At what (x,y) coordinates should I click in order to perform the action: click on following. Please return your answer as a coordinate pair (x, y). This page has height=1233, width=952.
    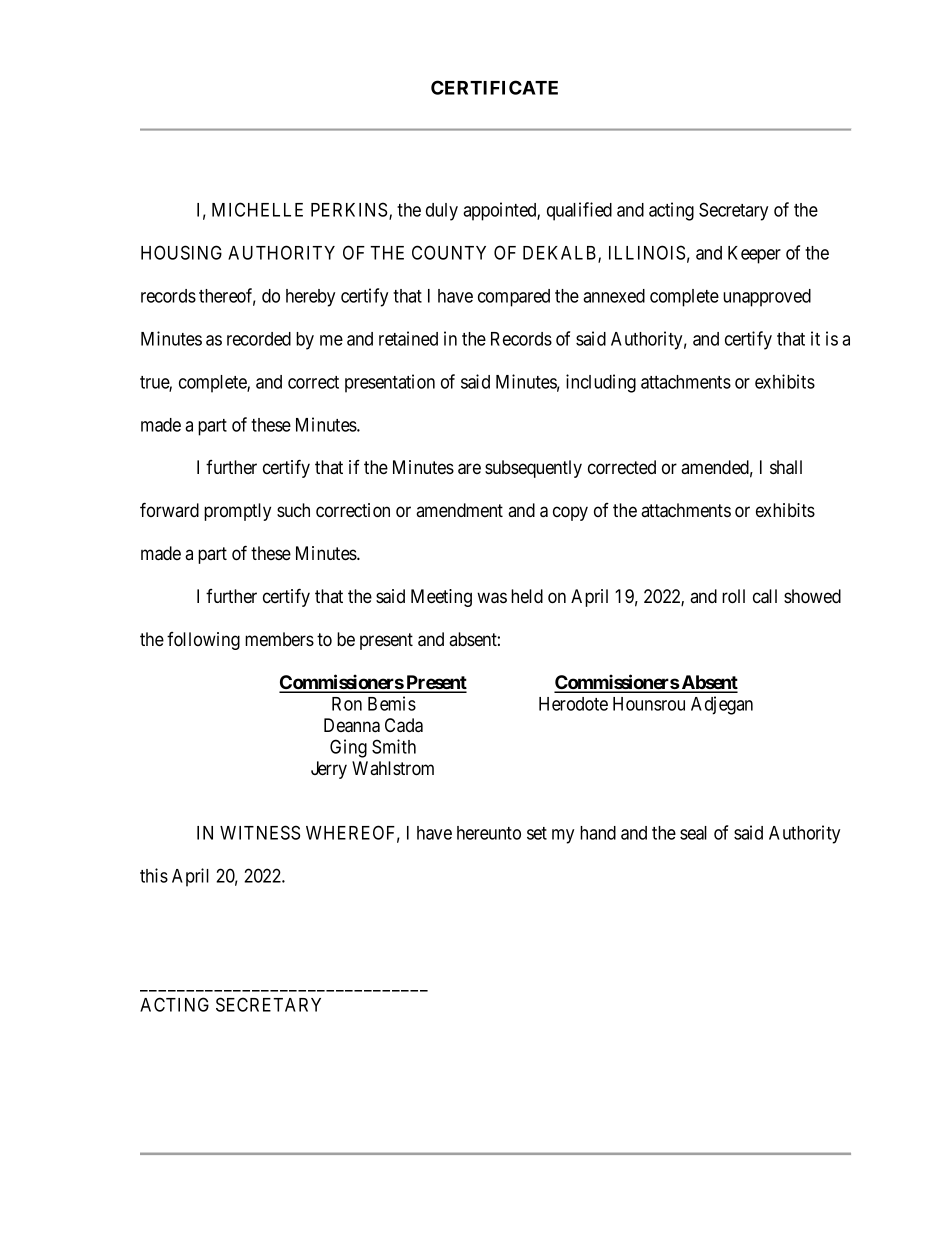
    Looking at the image, I should click on (203, 641).
